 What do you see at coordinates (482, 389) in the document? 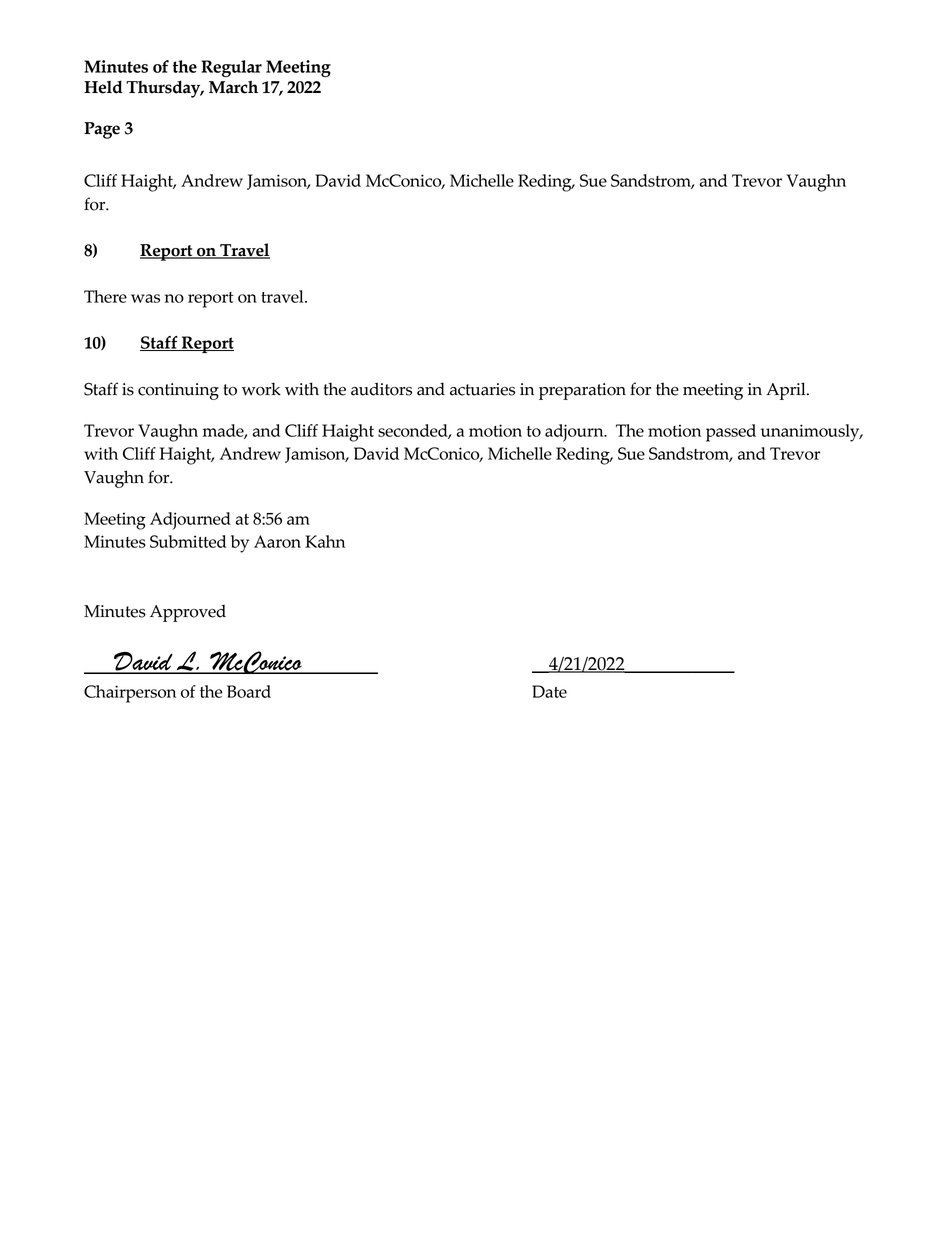
I see `actuaries` at bounding box center [482, 389].
